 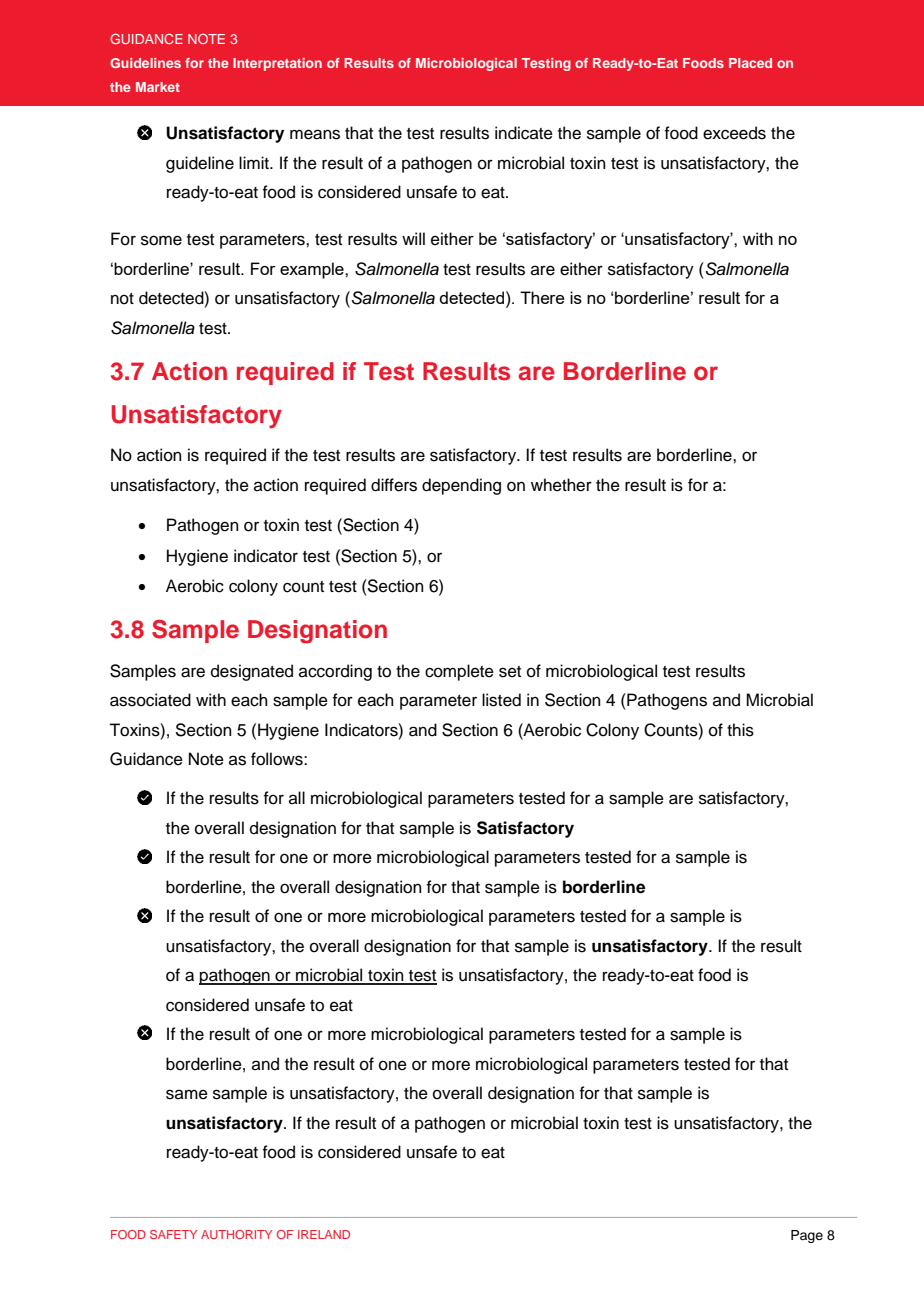 What do you see at coordinates (236, 1234) in the screenshot?
I see `AUTHORITY` at bounding box center [236, 1234].
